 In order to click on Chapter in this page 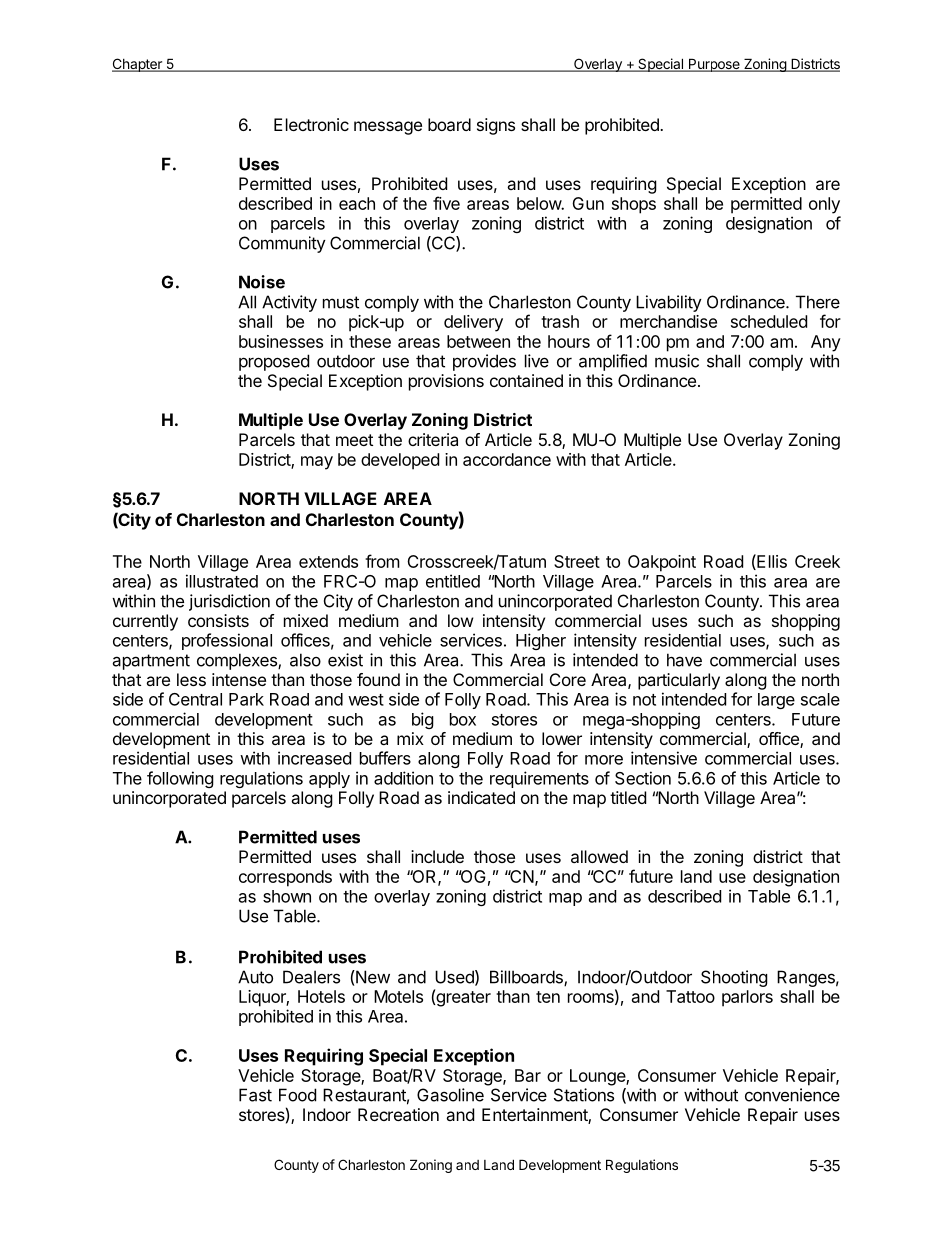, I will do `click(138, 65)`.
